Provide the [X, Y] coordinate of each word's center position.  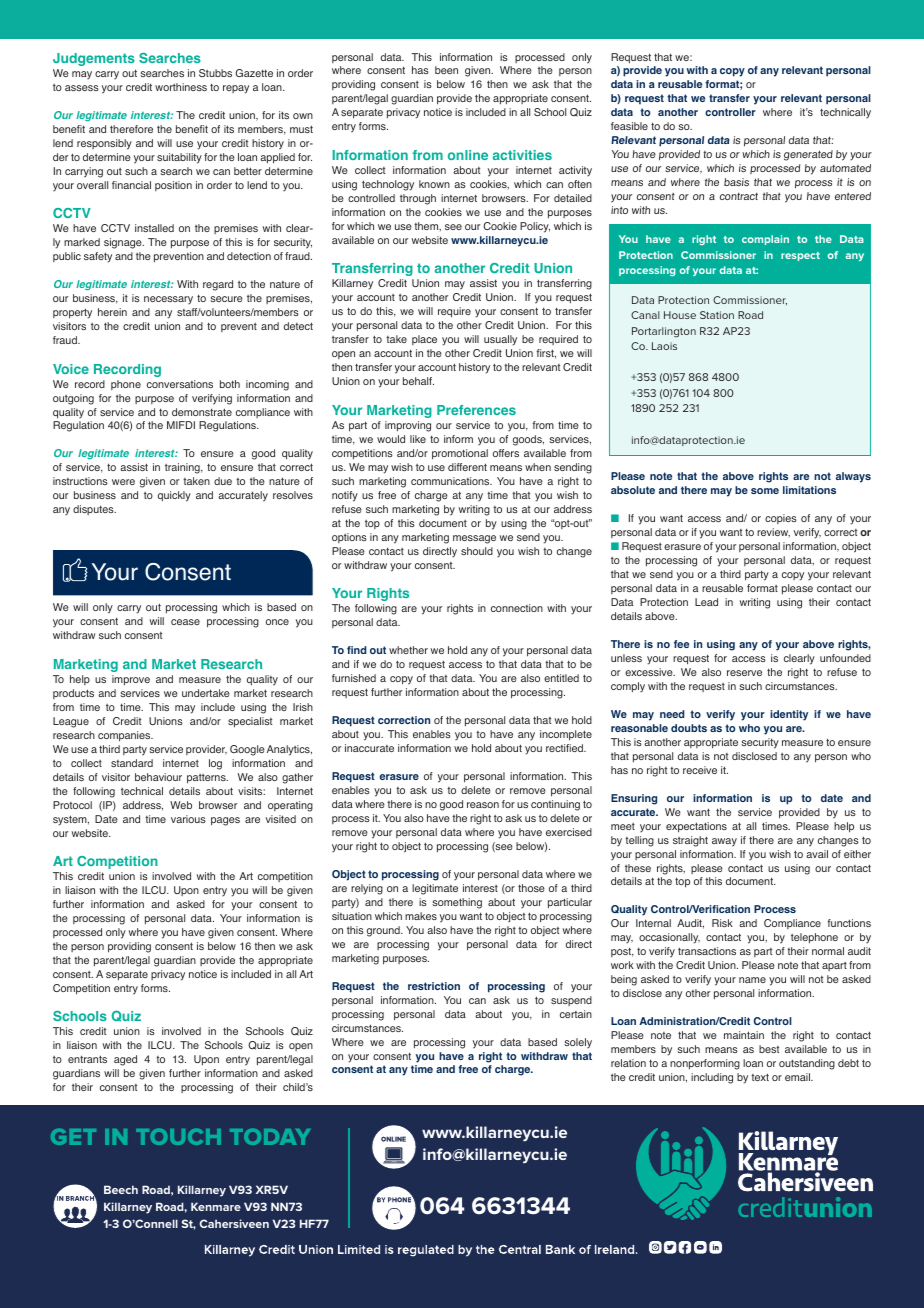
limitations [809, 490]
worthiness [181, 87]
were [123, 482]
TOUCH [178, 1137]
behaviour [158, 777]
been [446, 70]
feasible [629, 126]
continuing [555, 805]
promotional [460, 454]
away [724, 842]
